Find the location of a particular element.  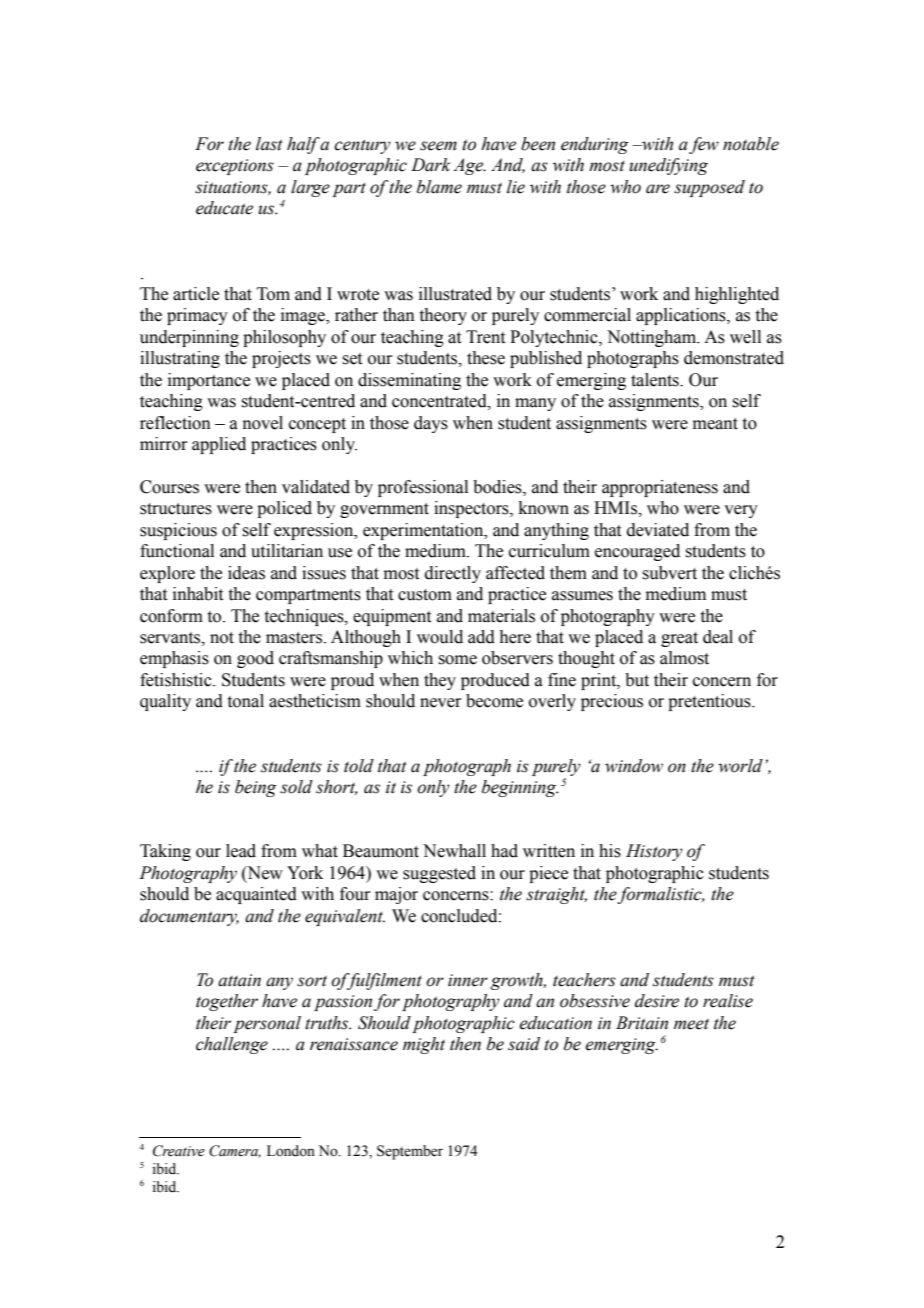

suggested is located at coordinates (439, 874).
